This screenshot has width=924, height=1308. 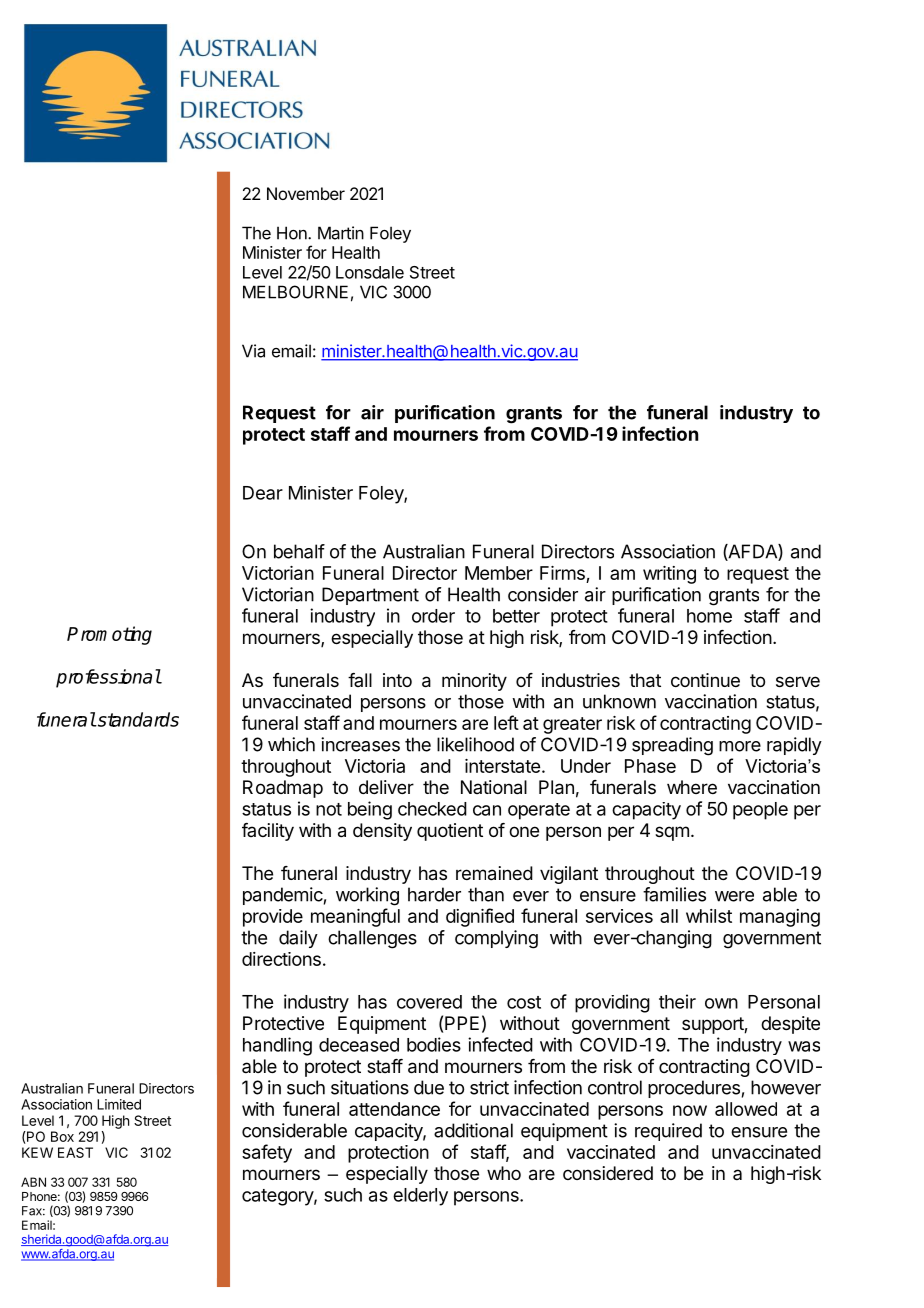 I want to click on writing, so click(x=669, y=575).
